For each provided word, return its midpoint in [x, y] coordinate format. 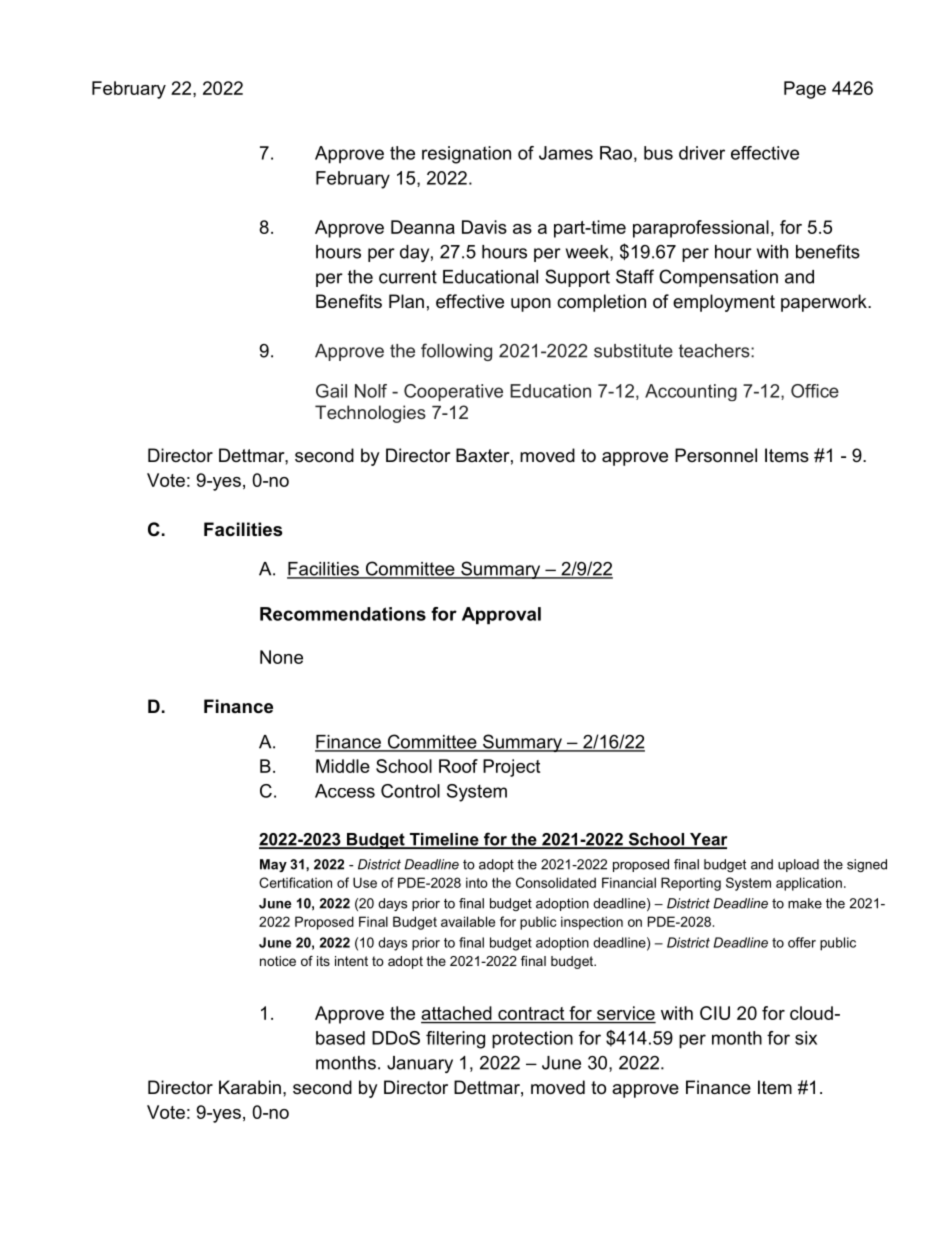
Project [511, 768]
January [420, 1064]
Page [805, 90]
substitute [633, 351]
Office [815, 391]
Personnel [716, 455]
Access [345, 791]
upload [798, 865]
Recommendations [343, 614]
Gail [331, 391]
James [566, 153]
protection [532, 1040]
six [806, 1038]
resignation [466, 155]
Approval [501, 615]
